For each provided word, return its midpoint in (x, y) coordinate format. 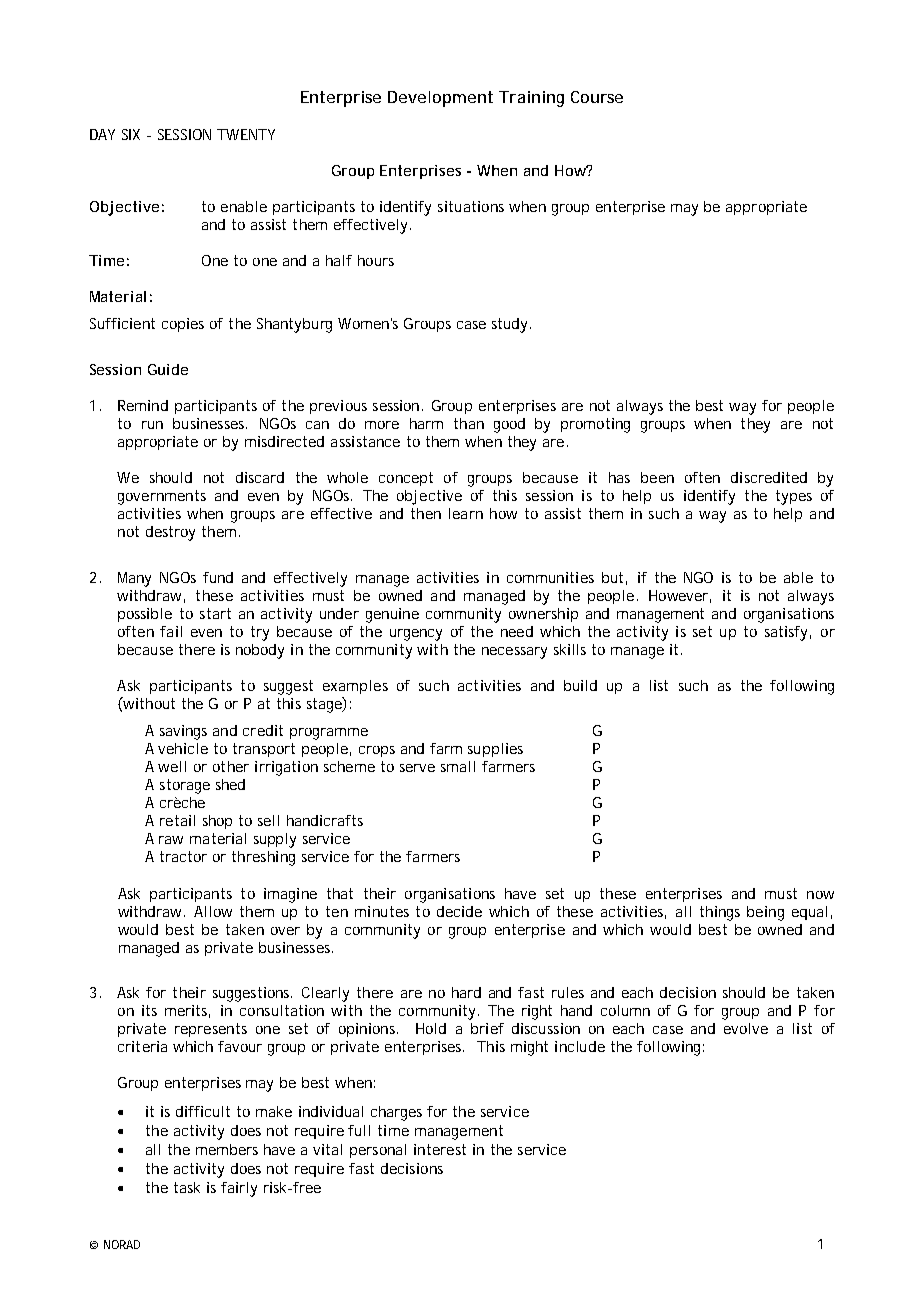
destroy (170, 533)
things (720, 913)
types (794, 497)
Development (440, 99)
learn (466, 513)
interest (440, 1149)
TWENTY (246, 134)
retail (177, 820)
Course (597, 97)
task (187, 1187)
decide (459, 911)
